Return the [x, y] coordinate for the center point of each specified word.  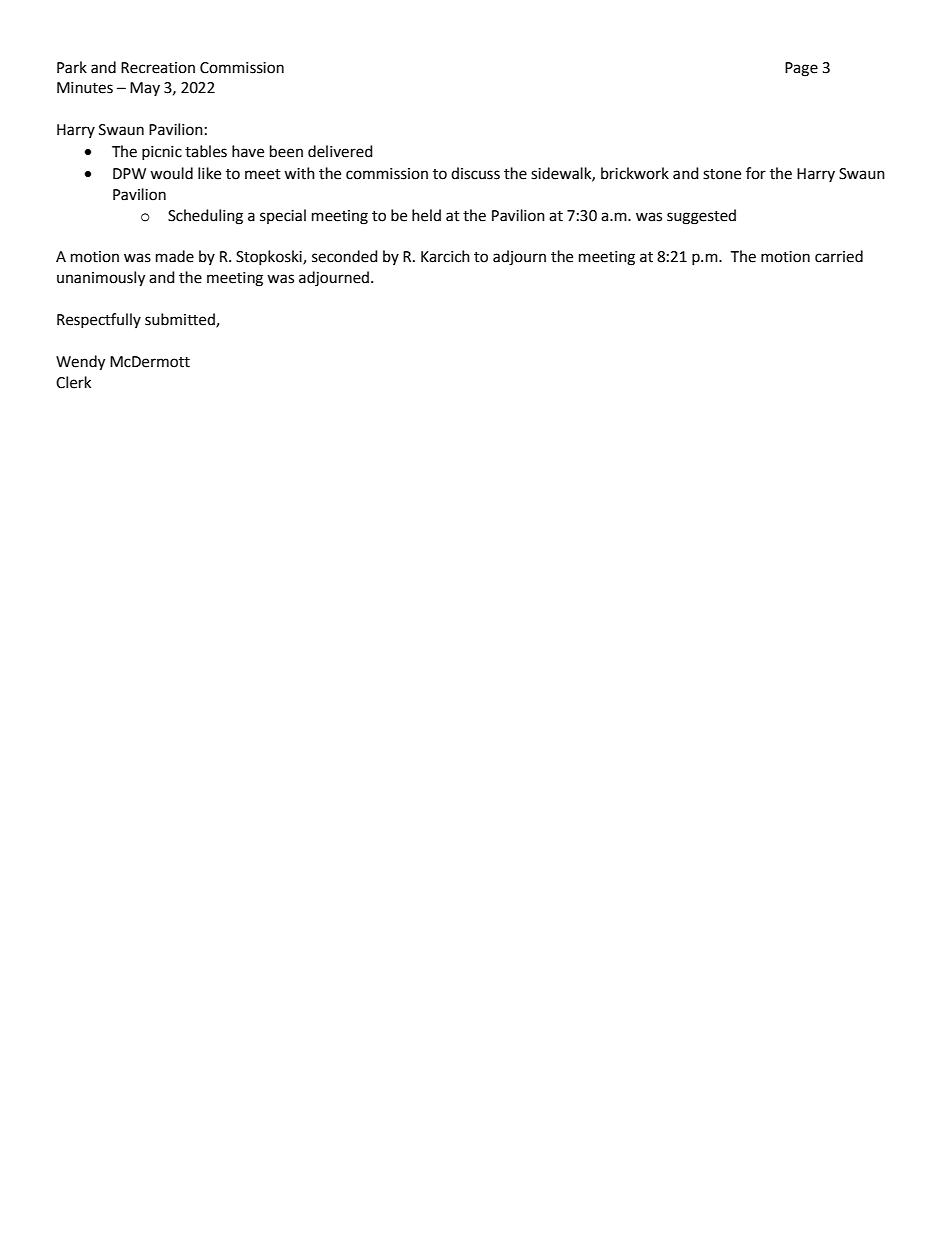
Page [801, 69]
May [145, 89]
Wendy [80, 363]
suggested [701, 217]
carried [839, 256]
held [426, 215]
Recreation [158, 68]
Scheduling [205, 217]
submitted [181, 320]
